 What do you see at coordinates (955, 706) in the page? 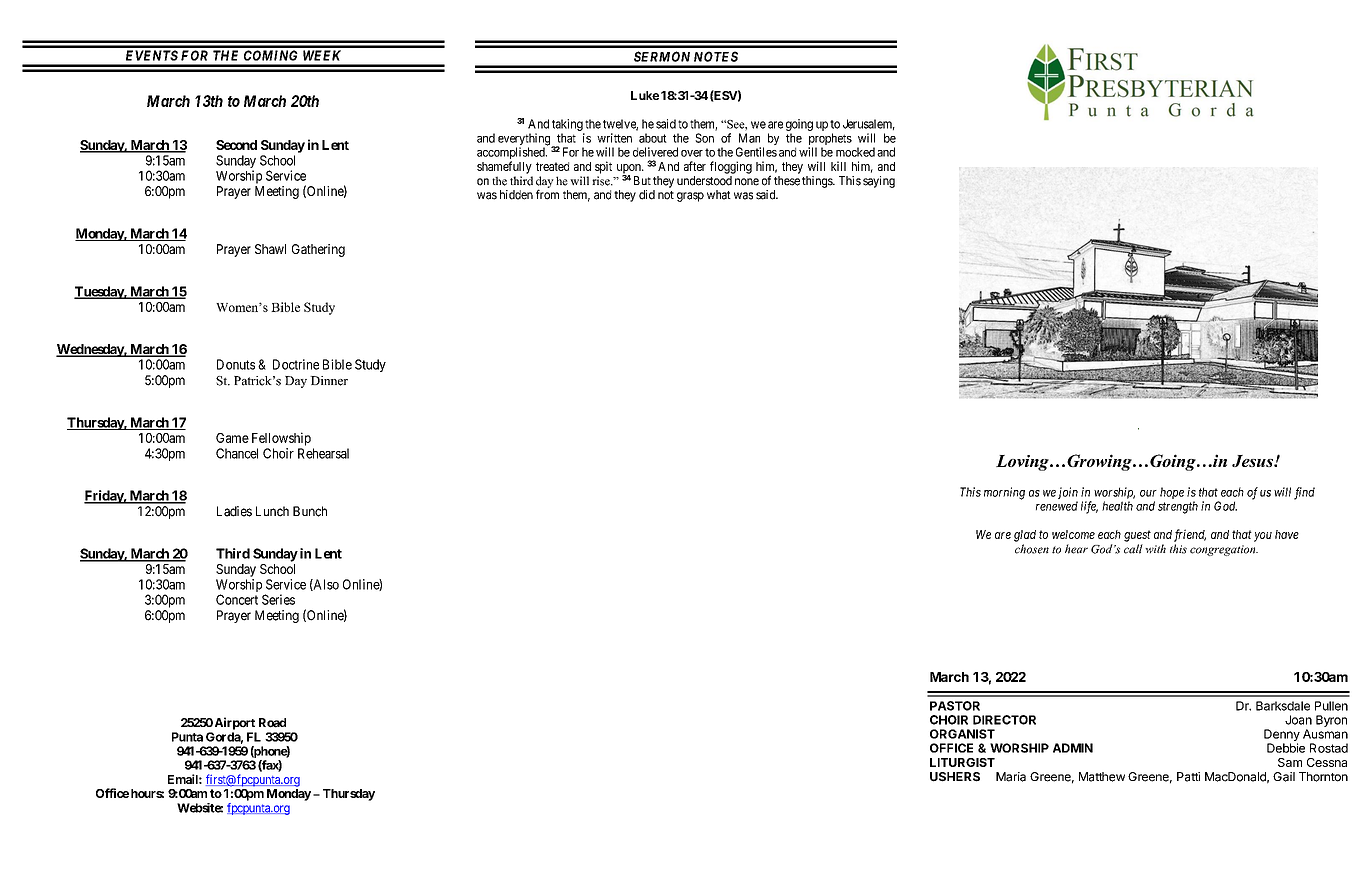
I see `PASTOR` at bounding box center [955, 706].
